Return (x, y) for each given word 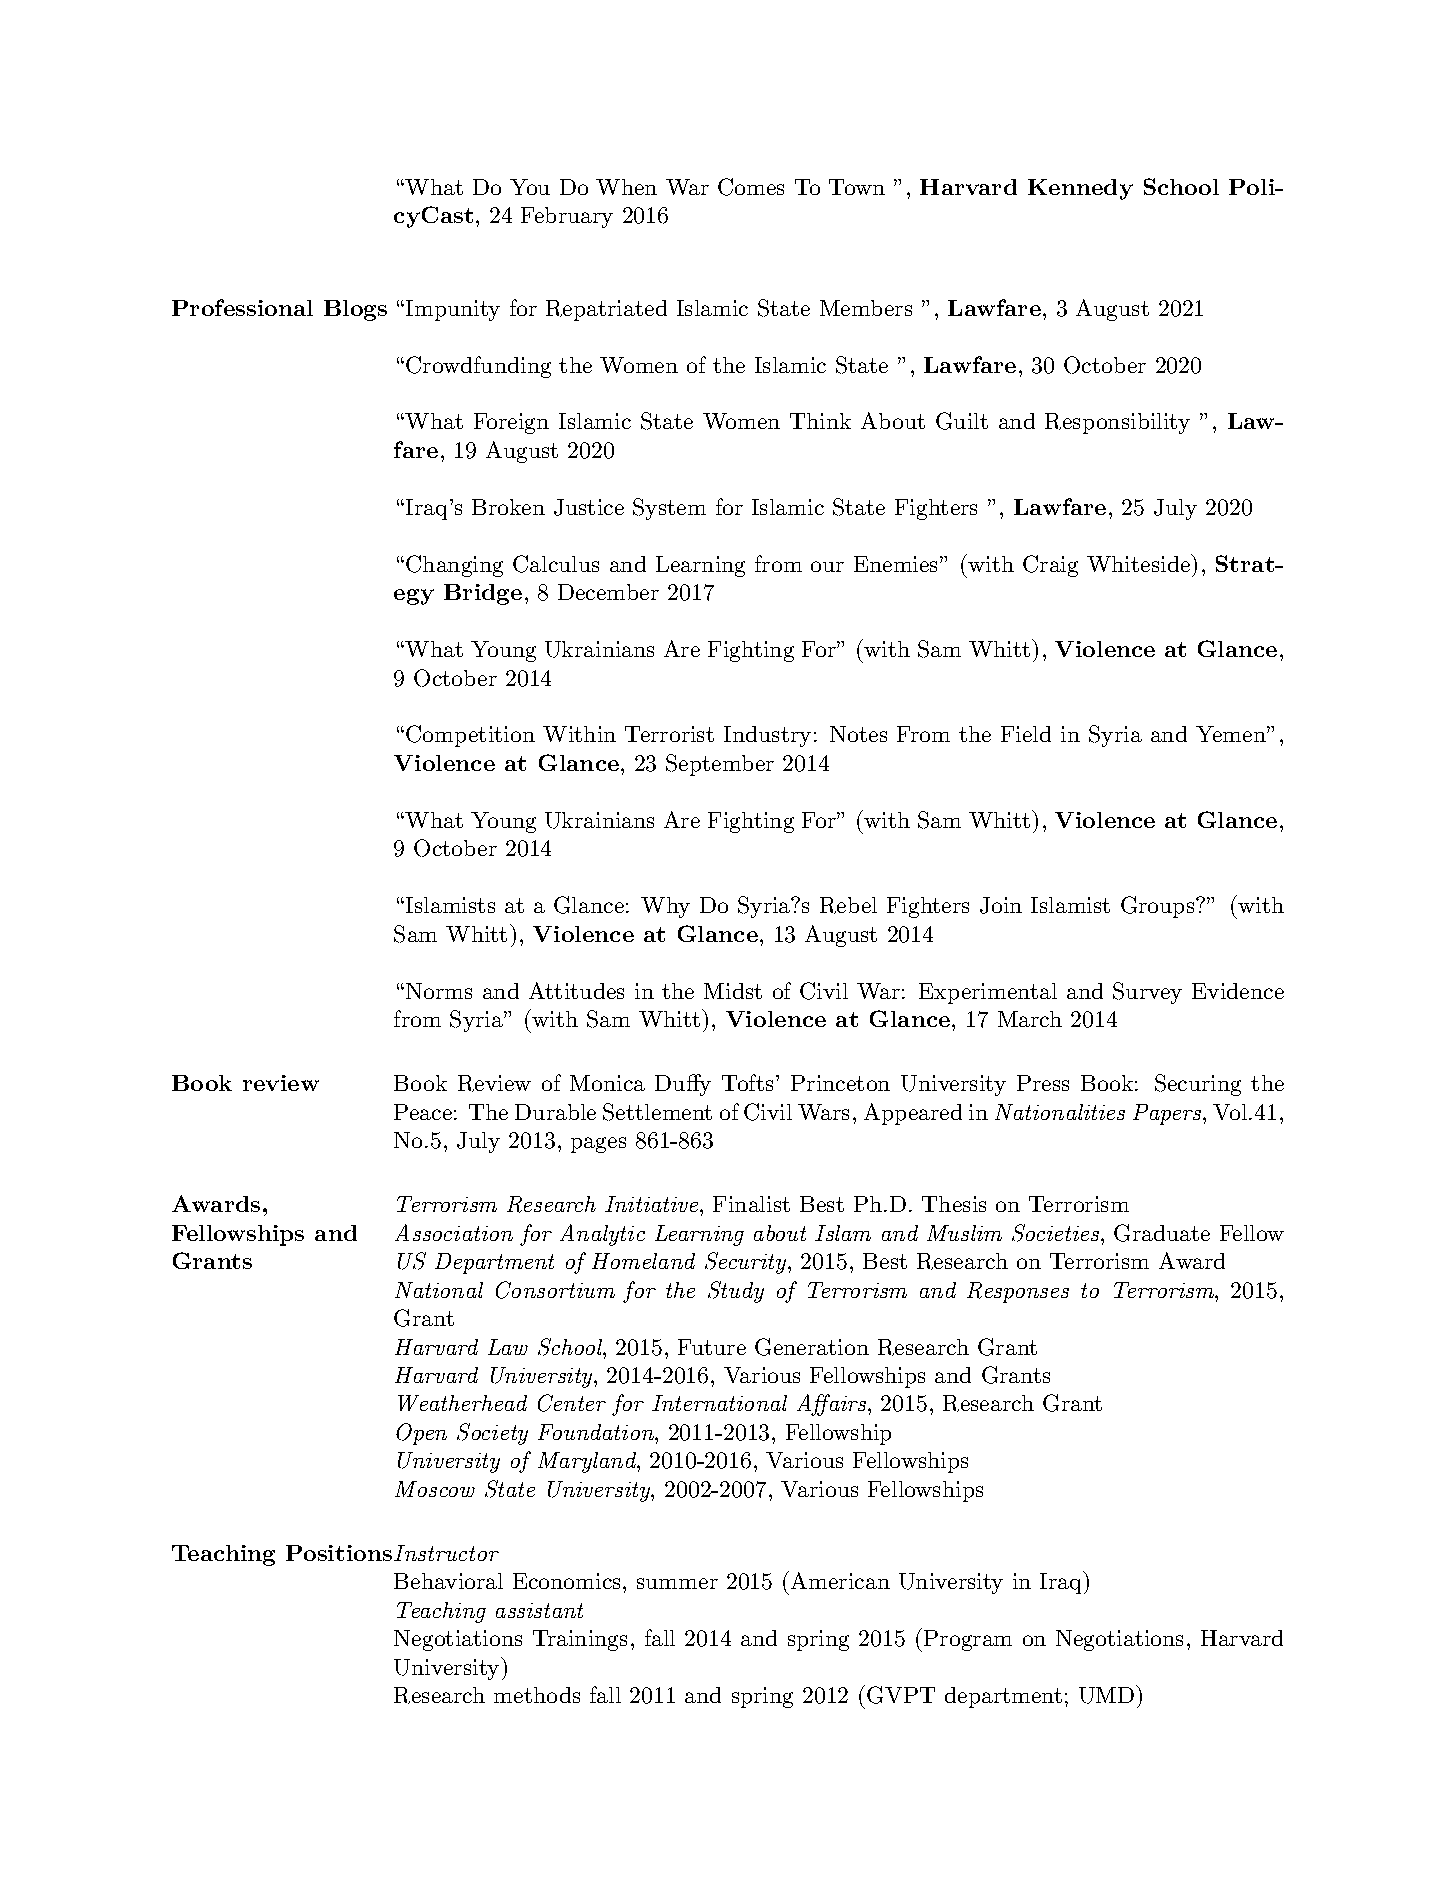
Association (454, 1232)
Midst (733, 991)
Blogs (355, 310)
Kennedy (1080, 189)
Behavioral (448, 1581)
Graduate (1162, 1233)
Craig (1050, 566)
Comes (751, 187)
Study (736, 1292)
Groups (1157, 907)
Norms (439, 991)
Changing (454, 566)
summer (677, 1583)
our (827, 566)
